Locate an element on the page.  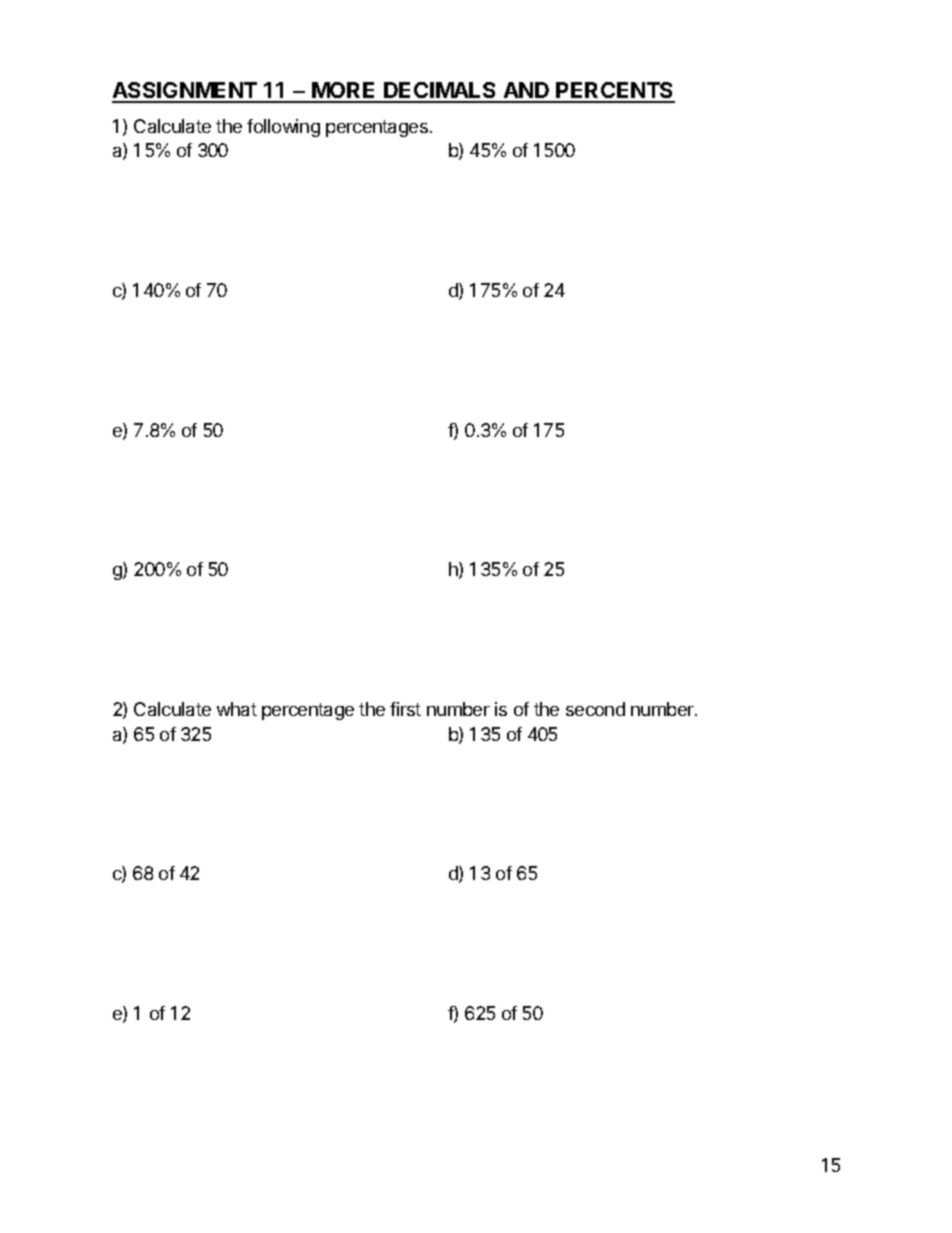
ASSIGNMENT is located at coordinates (186, 92).
